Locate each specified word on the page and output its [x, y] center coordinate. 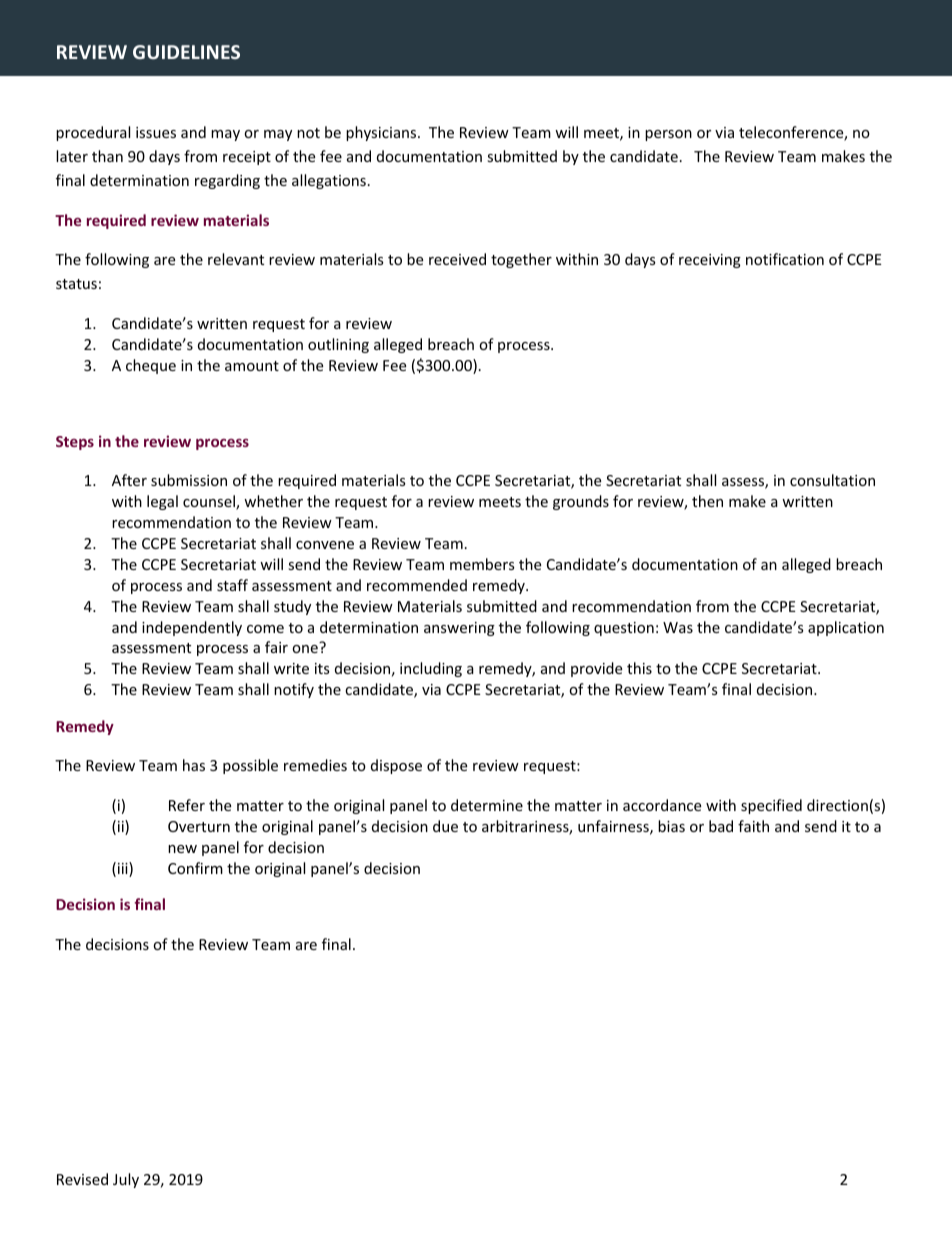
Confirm [195, 868]
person [668, 135]
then [707, 501]
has [194, 765]
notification [785, 259]
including [431, 669]
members [482, 564]
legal [162, 502]
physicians [382, 133]
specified [771, 806]
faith [753, 826]
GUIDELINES [186, 52]
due [445, 826]
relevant [236, 259]
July [126, 1180]
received [457, 259]
